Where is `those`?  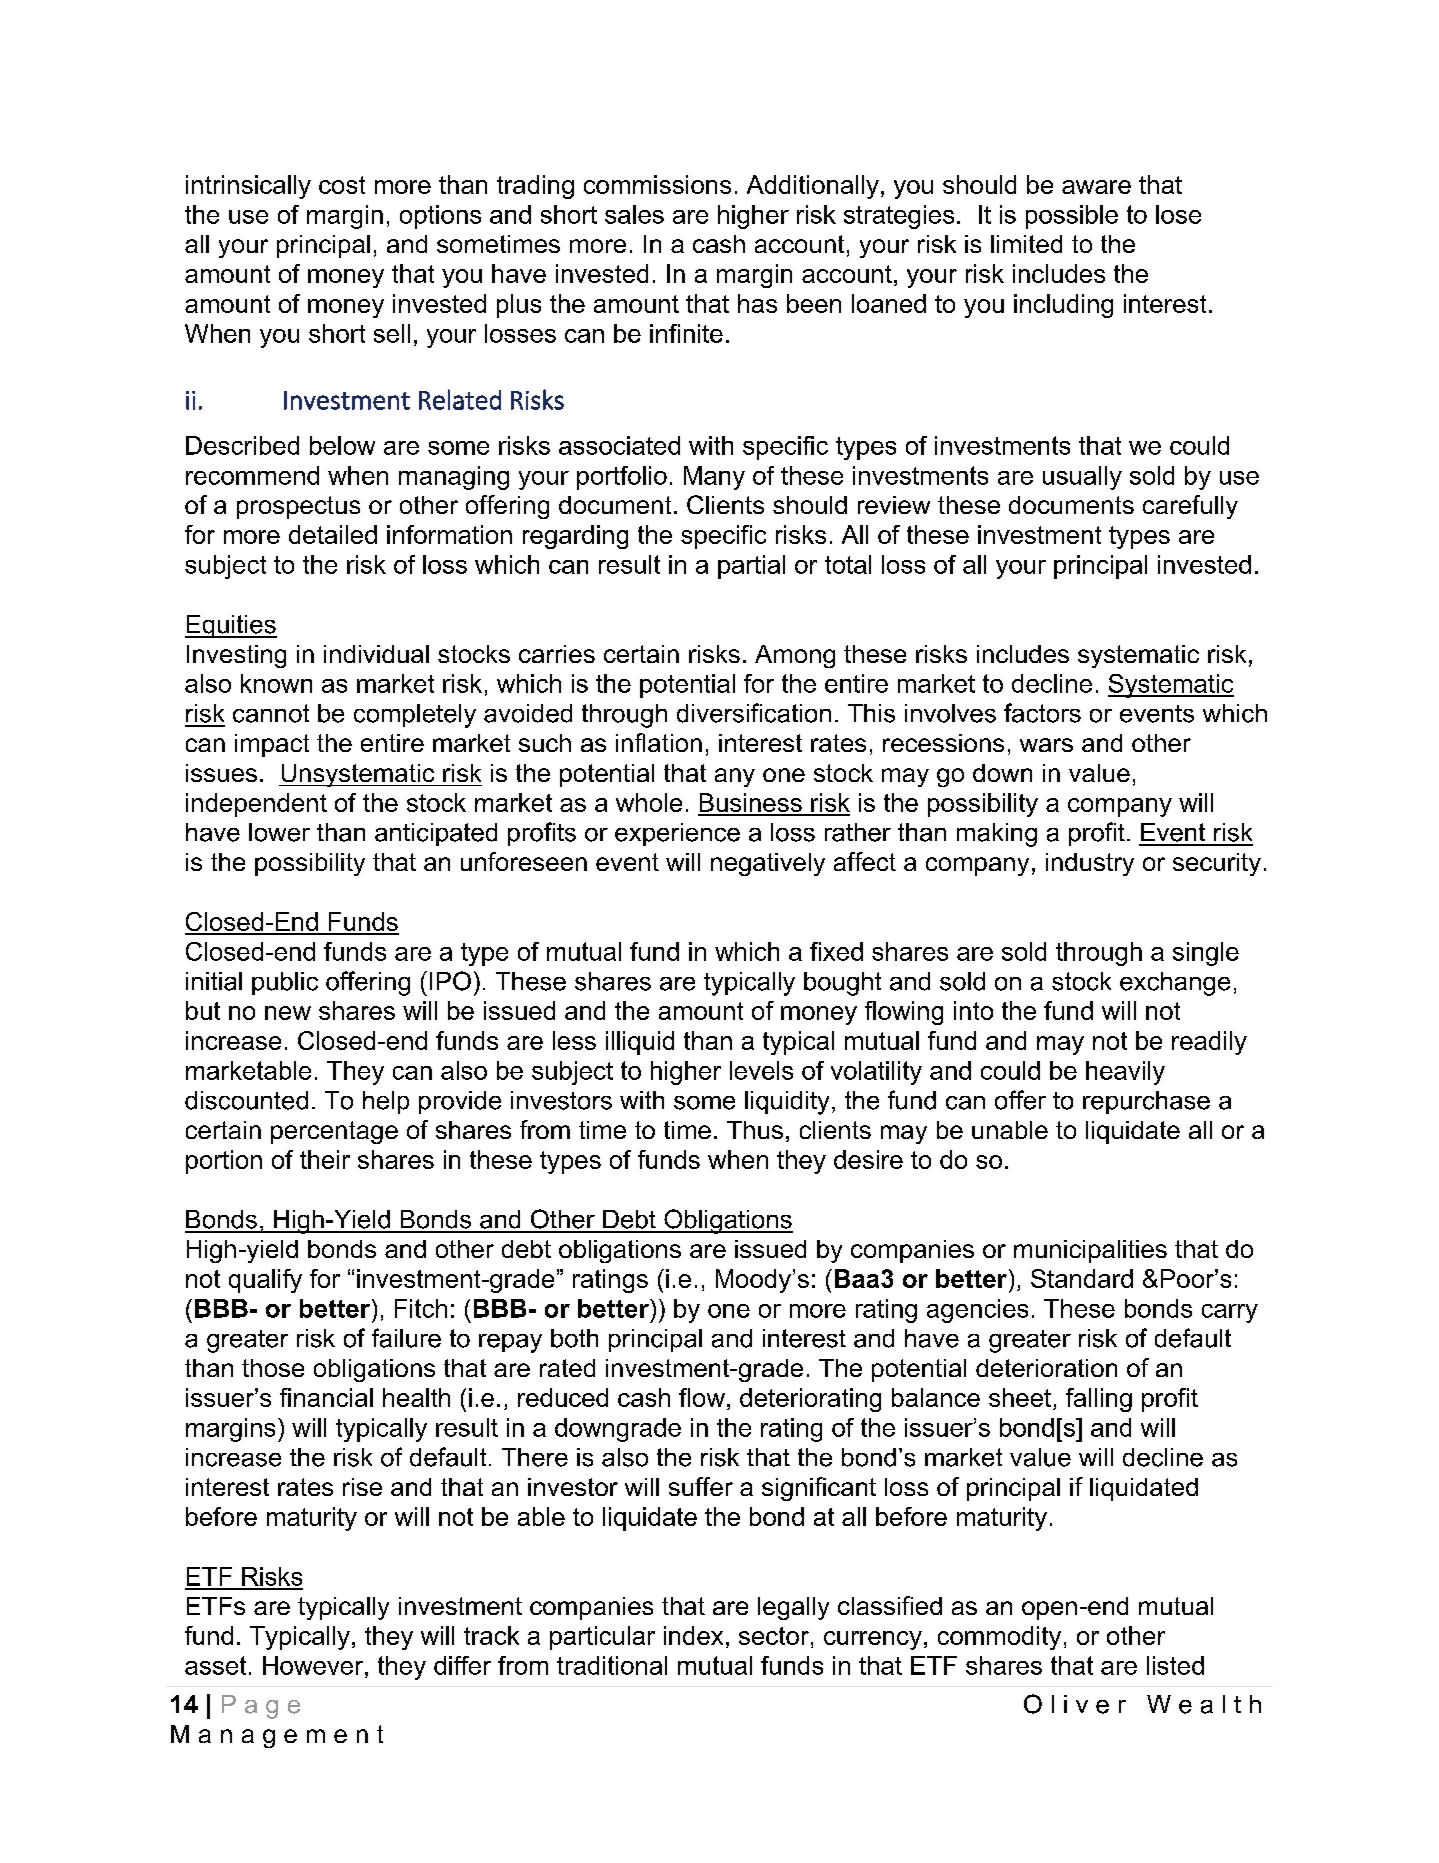
those is located at coordinates (273, 1368).
